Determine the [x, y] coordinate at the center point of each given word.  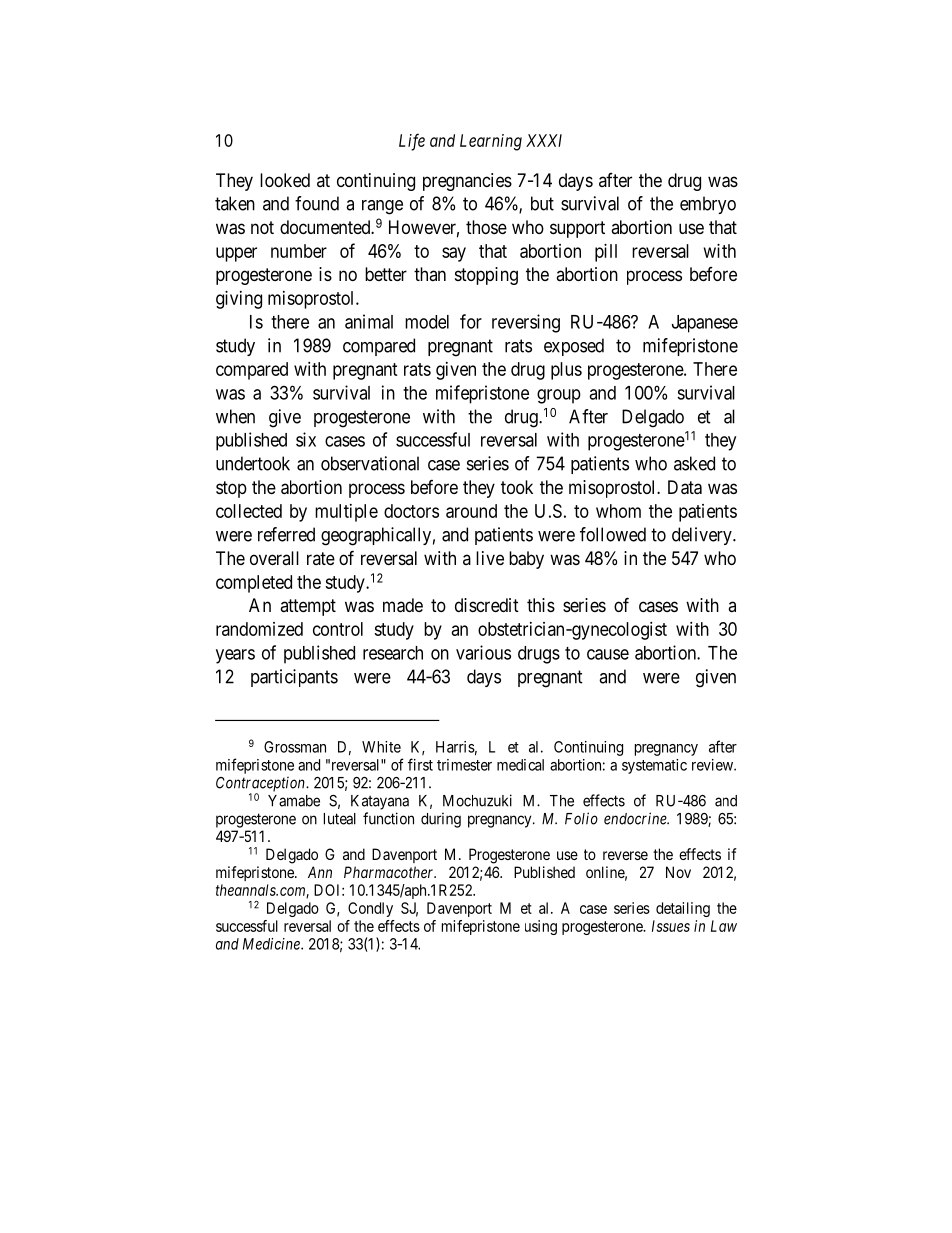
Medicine [272, 944]
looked [285, 180]
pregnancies [467, 182]
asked [694, 463]
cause [608, 654]
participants [294, 678]
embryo [708, 205]
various [483, 652]
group [559, 396]
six [306, 439]
